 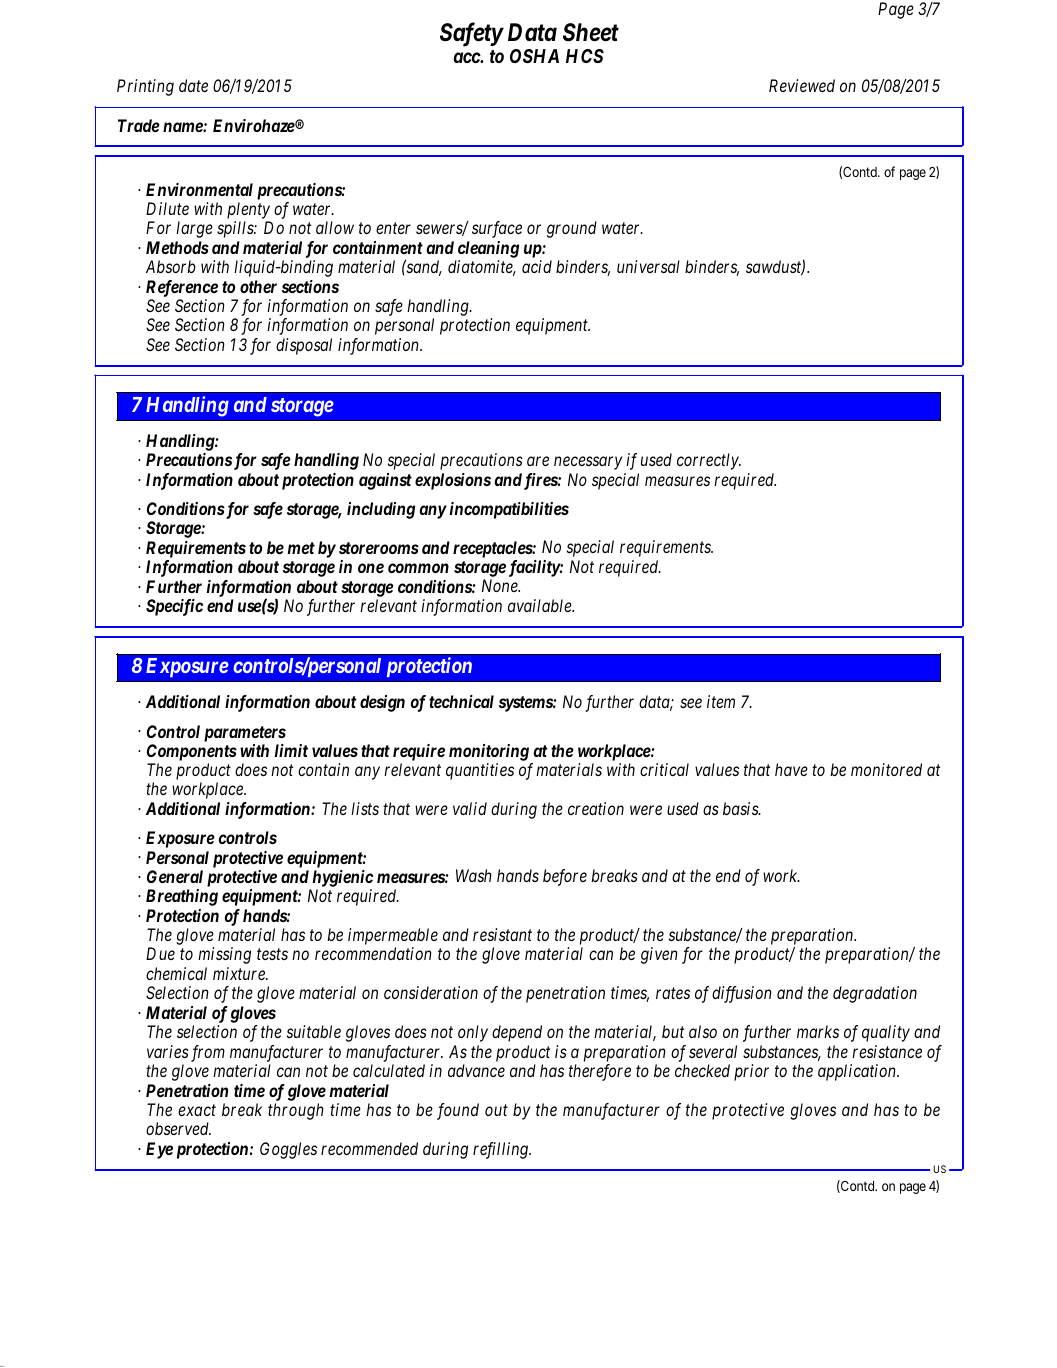 I want to click on Reviewed, so click(x=802, y=85).
